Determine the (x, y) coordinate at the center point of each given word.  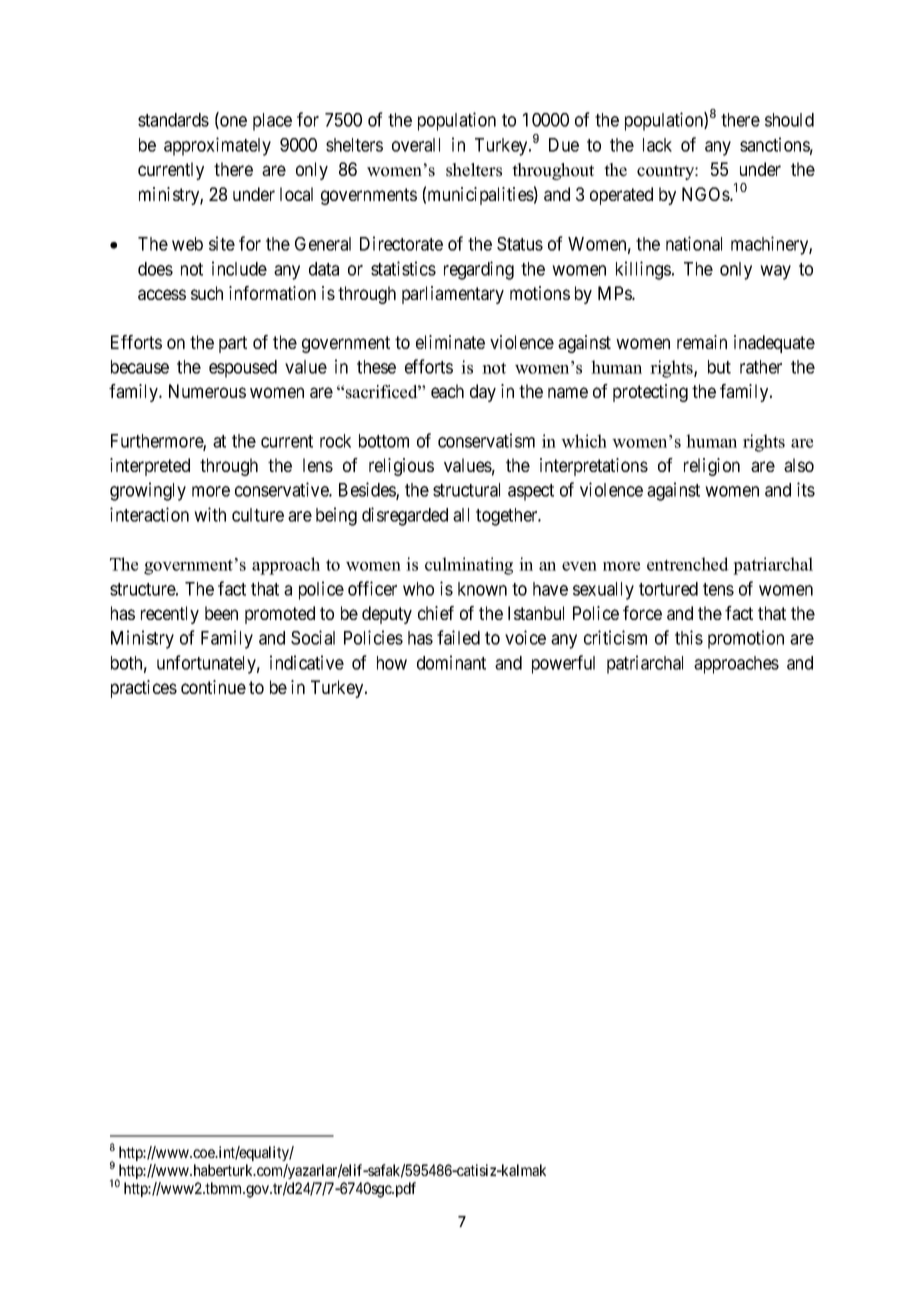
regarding (479, 270)
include (239, 268)
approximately (217, 146)
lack (657, 145)
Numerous (207, 391)
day (483, 393)
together (508, 517)
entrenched (688, 564)
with (210, 514)
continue (213, 687)
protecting (650, 393)
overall (416, 145)
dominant (451, 662)
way (775, 272)
